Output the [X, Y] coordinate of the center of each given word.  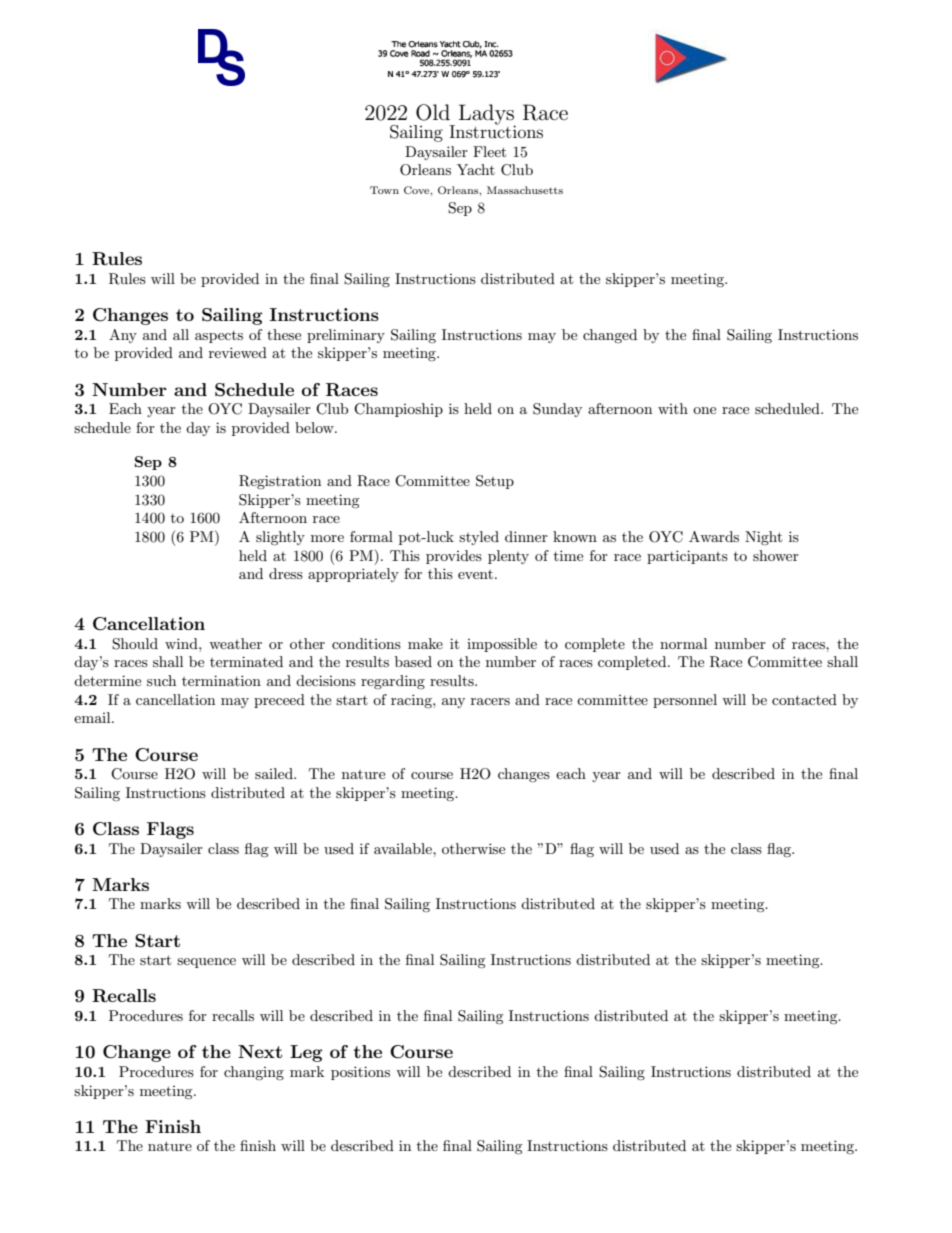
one [704, 410]
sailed [275, 773]
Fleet [489, 151]
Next [260, 1051]
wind [182, 643]
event [475, 574]
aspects [219, 337]
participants [687, 557]
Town [384, 190]
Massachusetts [525, 190]
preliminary [346, 336]
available [404, 848]
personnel [685, 701]
